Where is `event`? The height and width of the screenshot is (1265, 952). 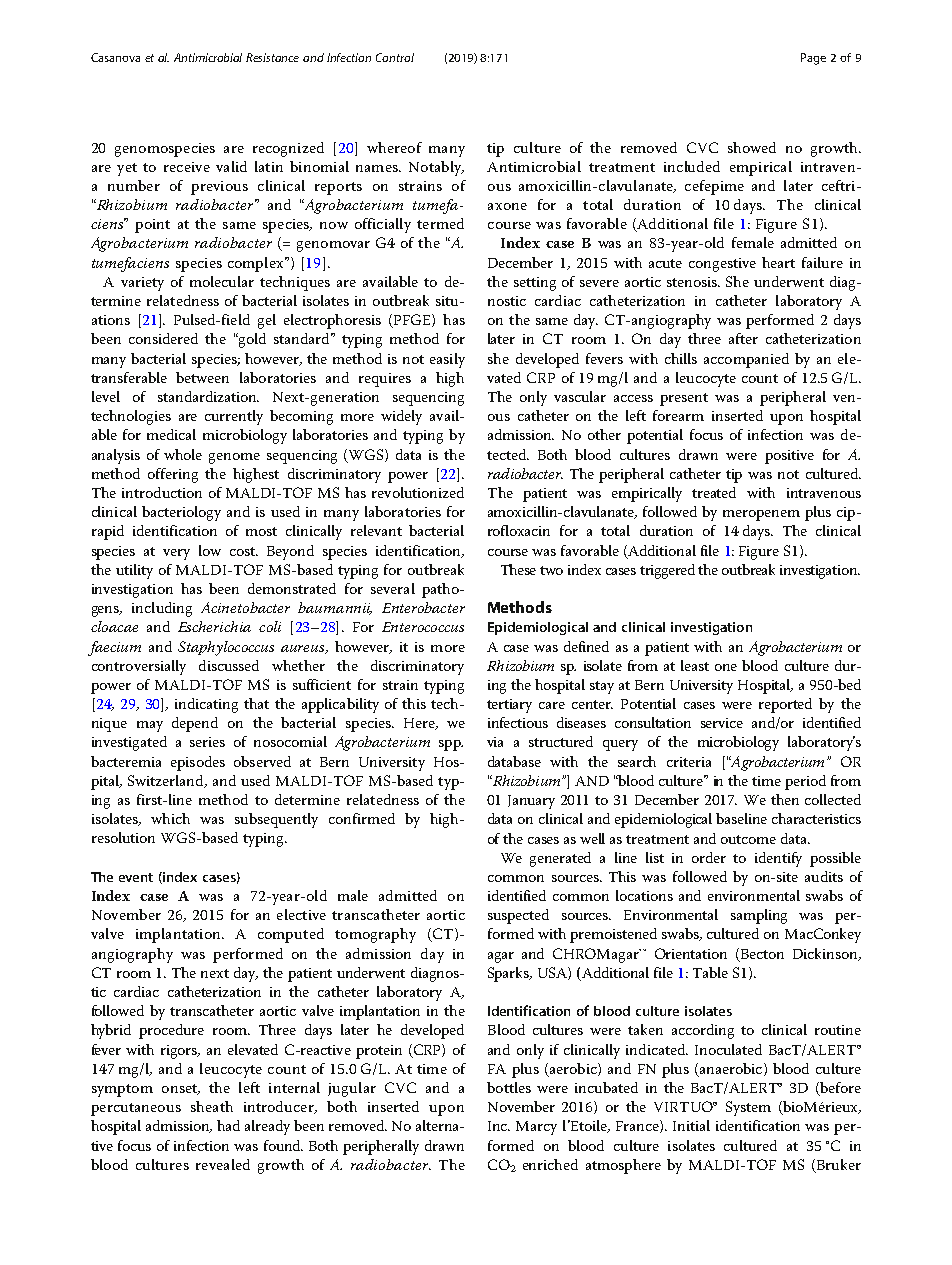
event is located at coordinates (136, 877).
